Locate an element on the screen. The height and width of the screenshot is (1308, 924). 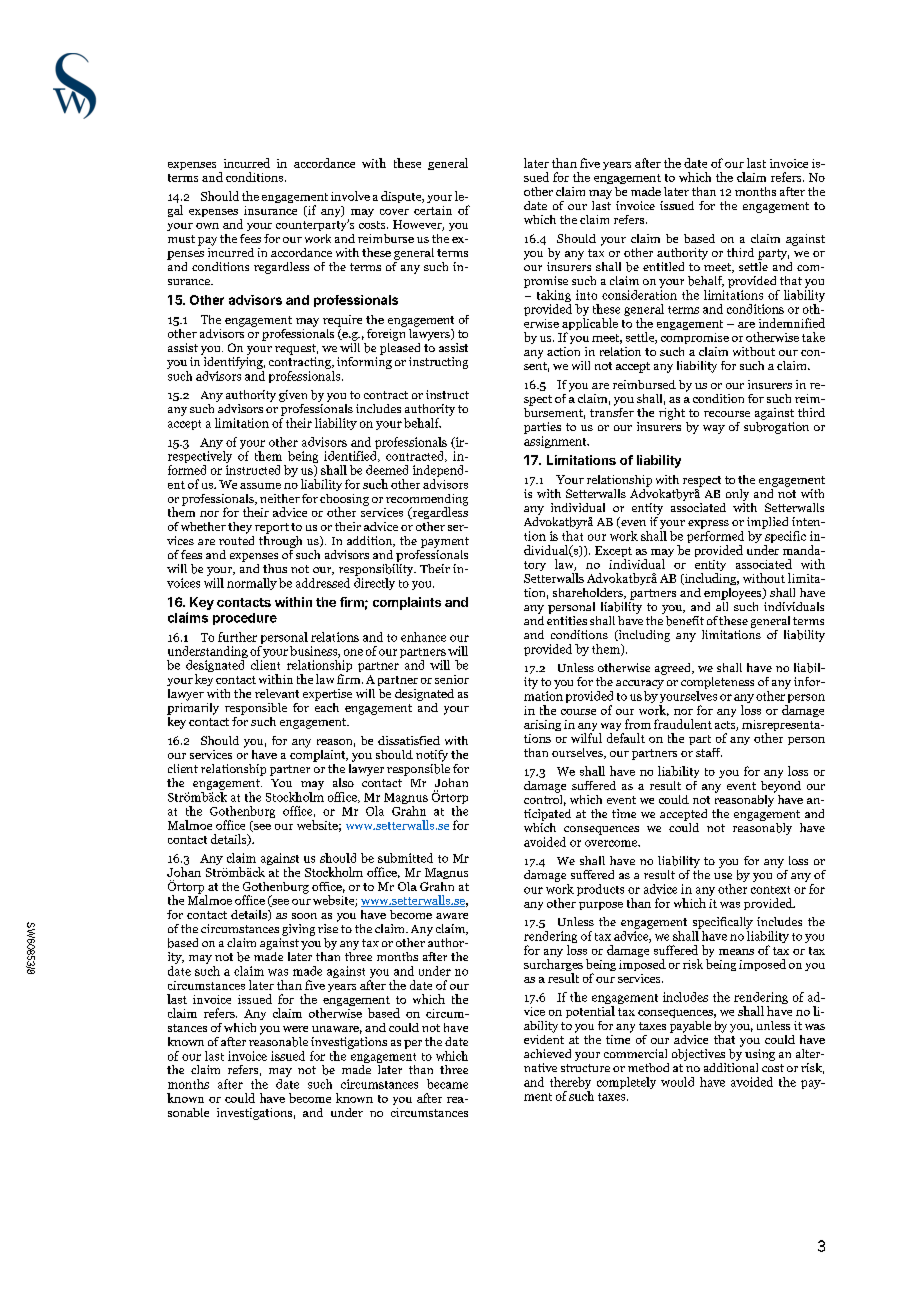
further is located at coordinates (237, 637).
